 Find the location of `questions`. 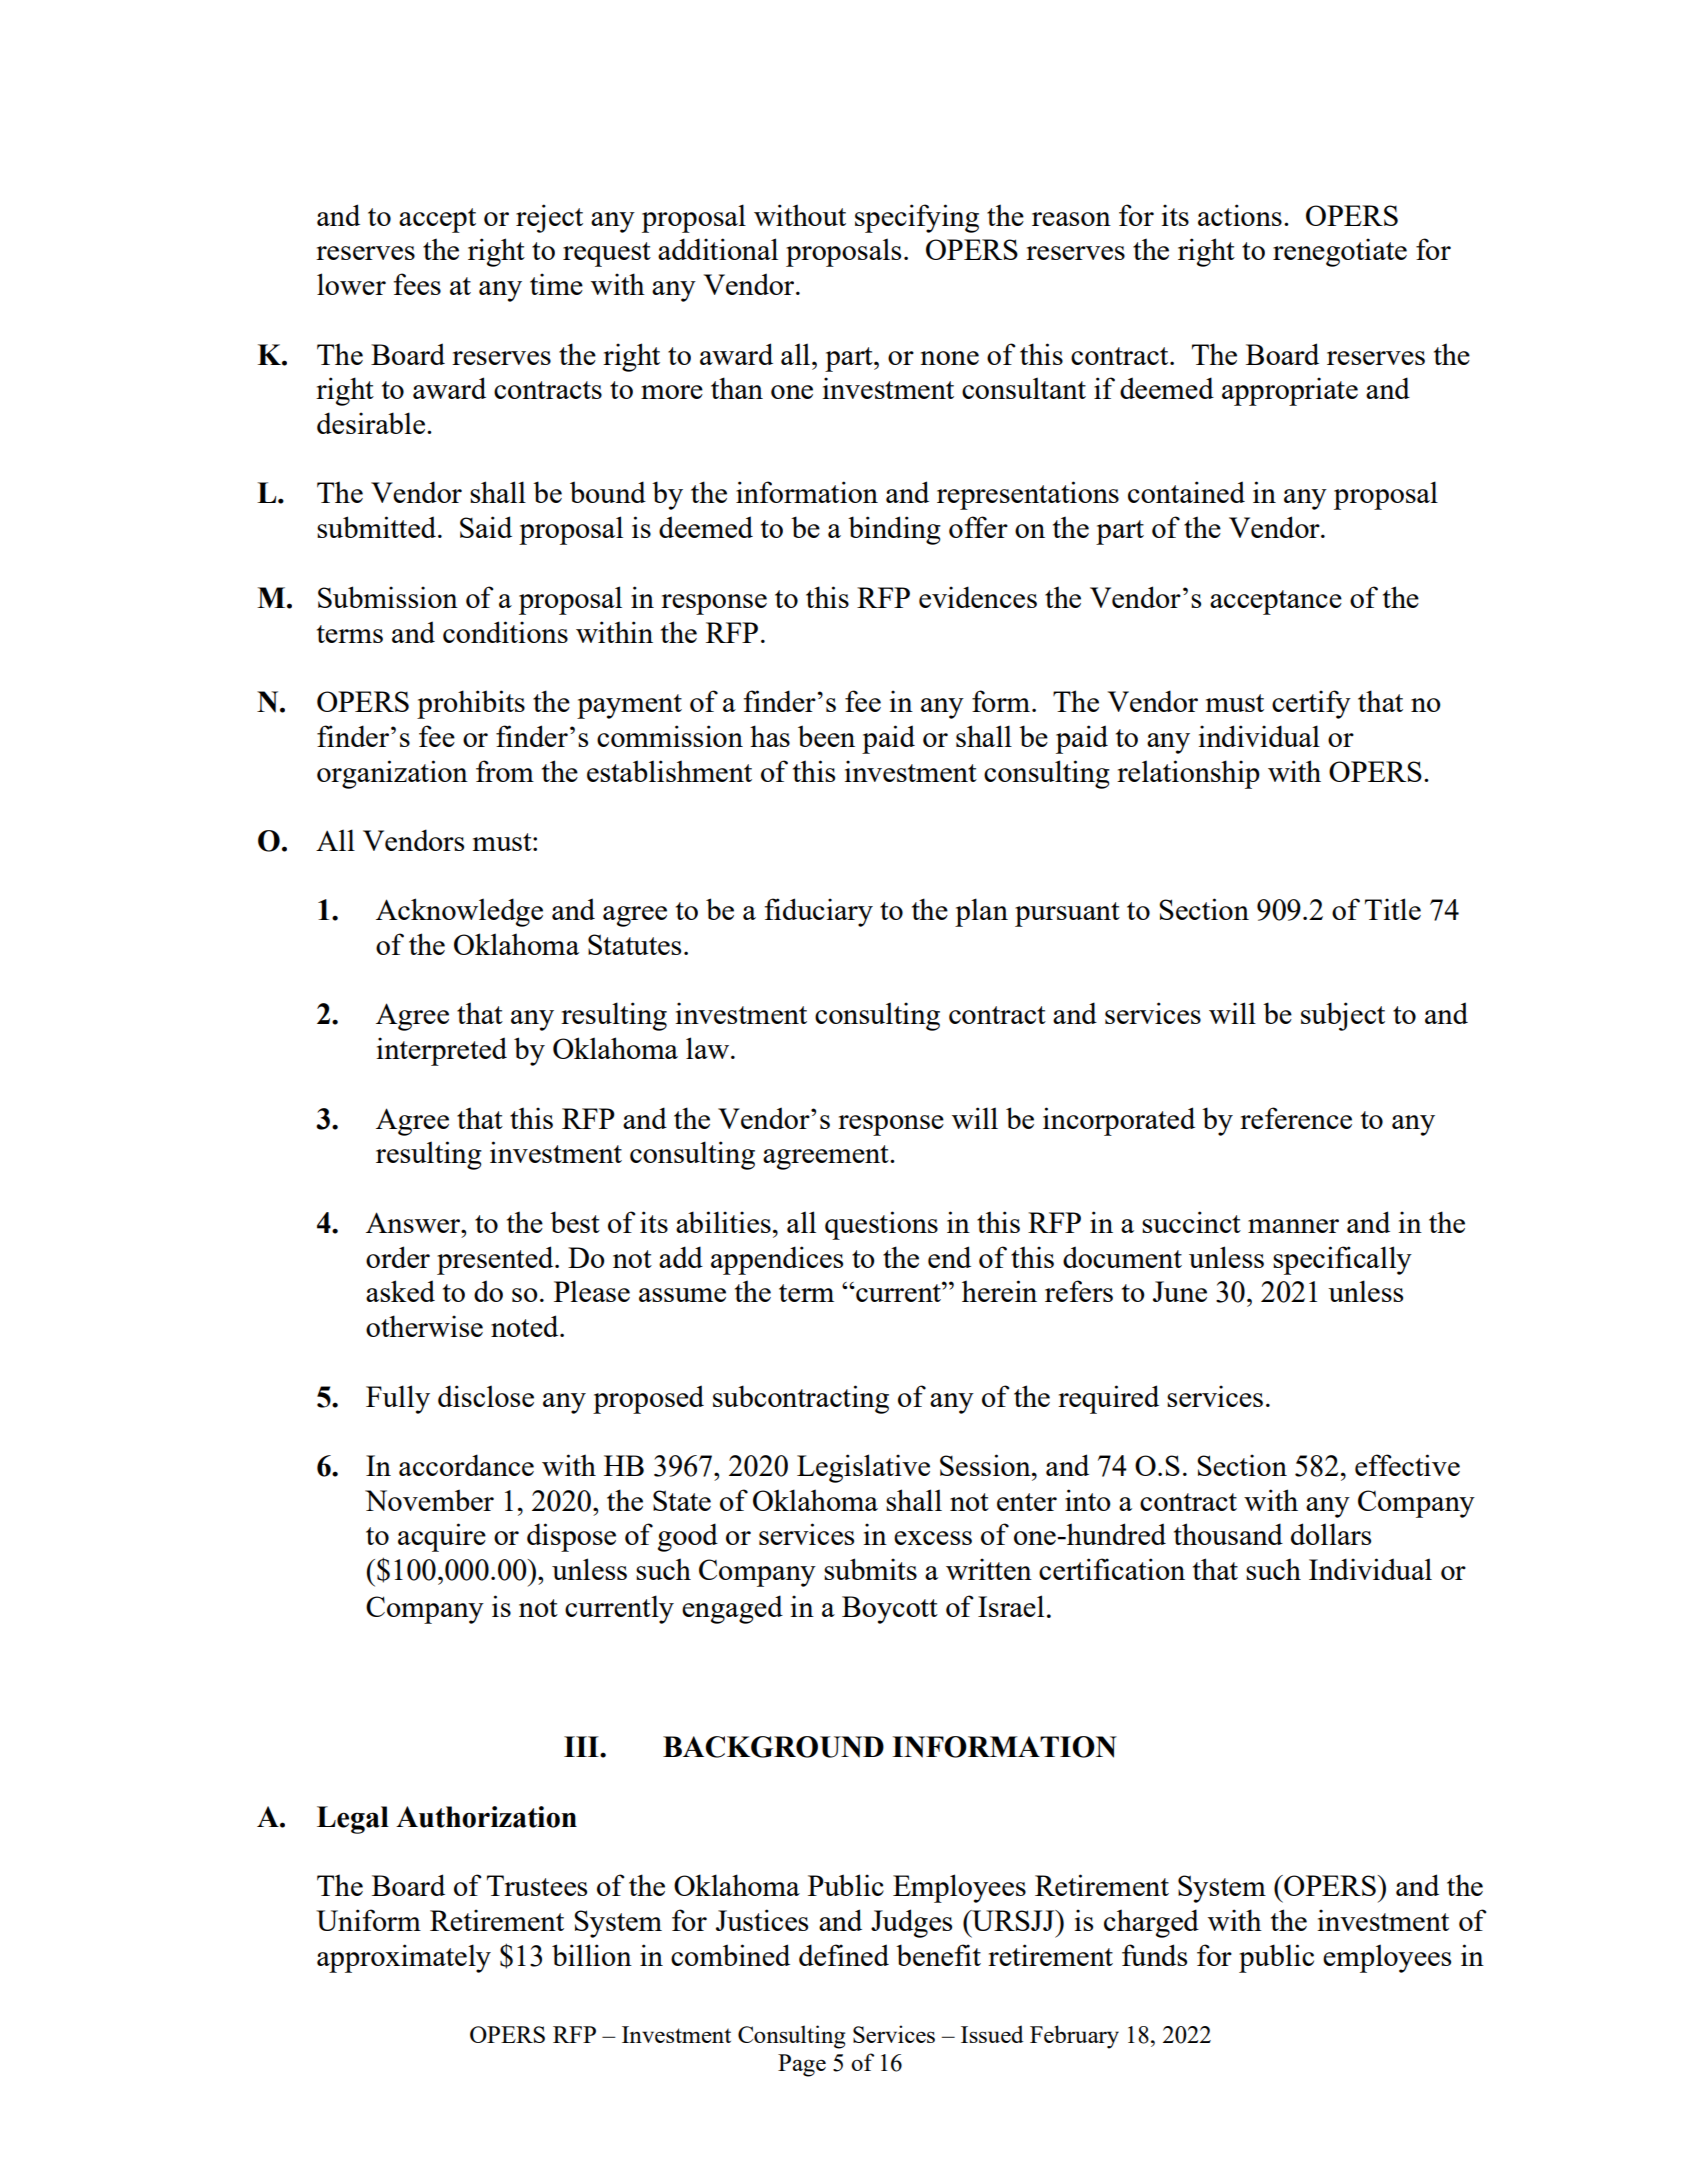

questions is located at coordinates (881, 1225).
